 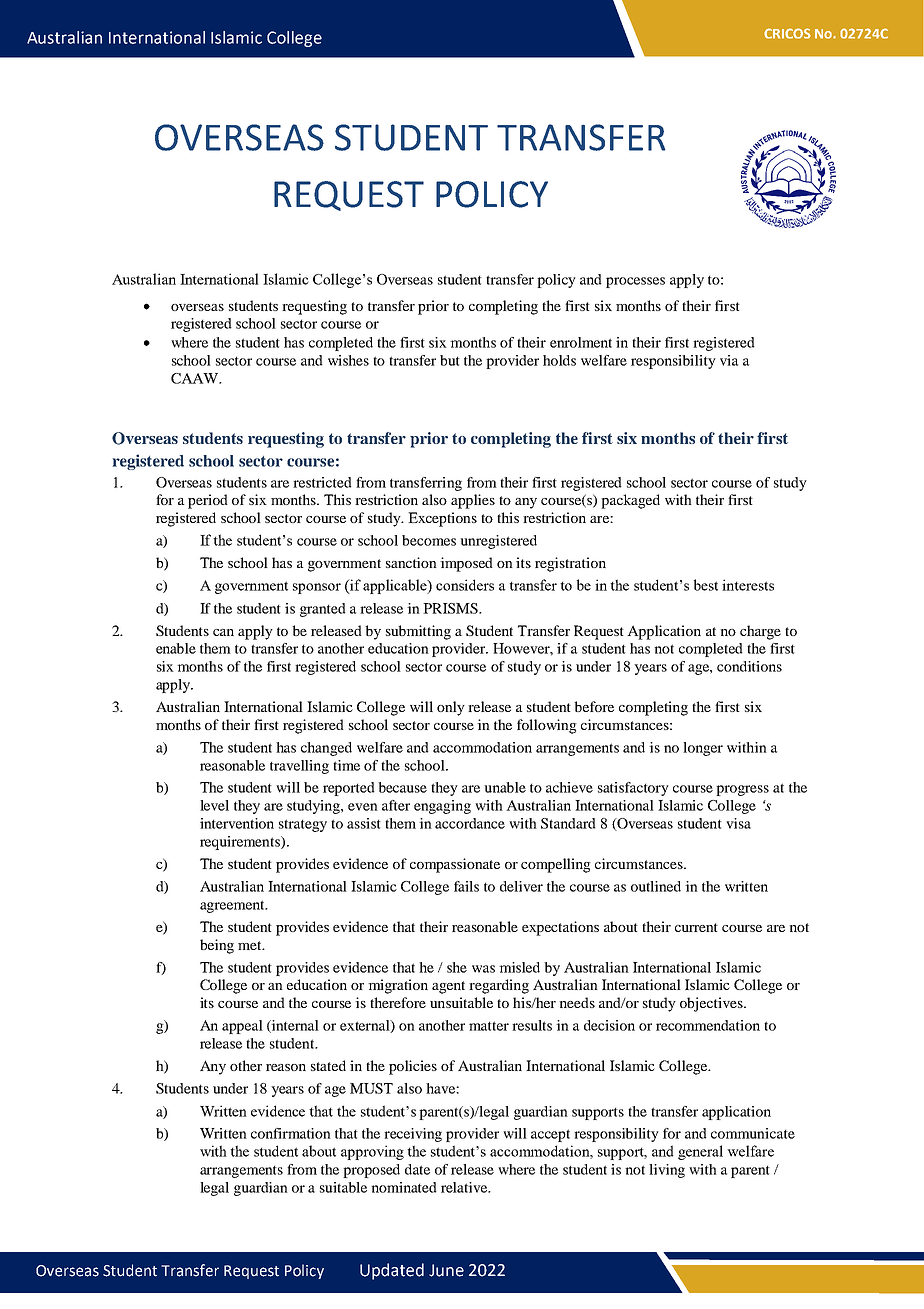 What do you see at coordinates (214, 805) in the screenshot?
I see `level` at bounding box center [214, 805].
